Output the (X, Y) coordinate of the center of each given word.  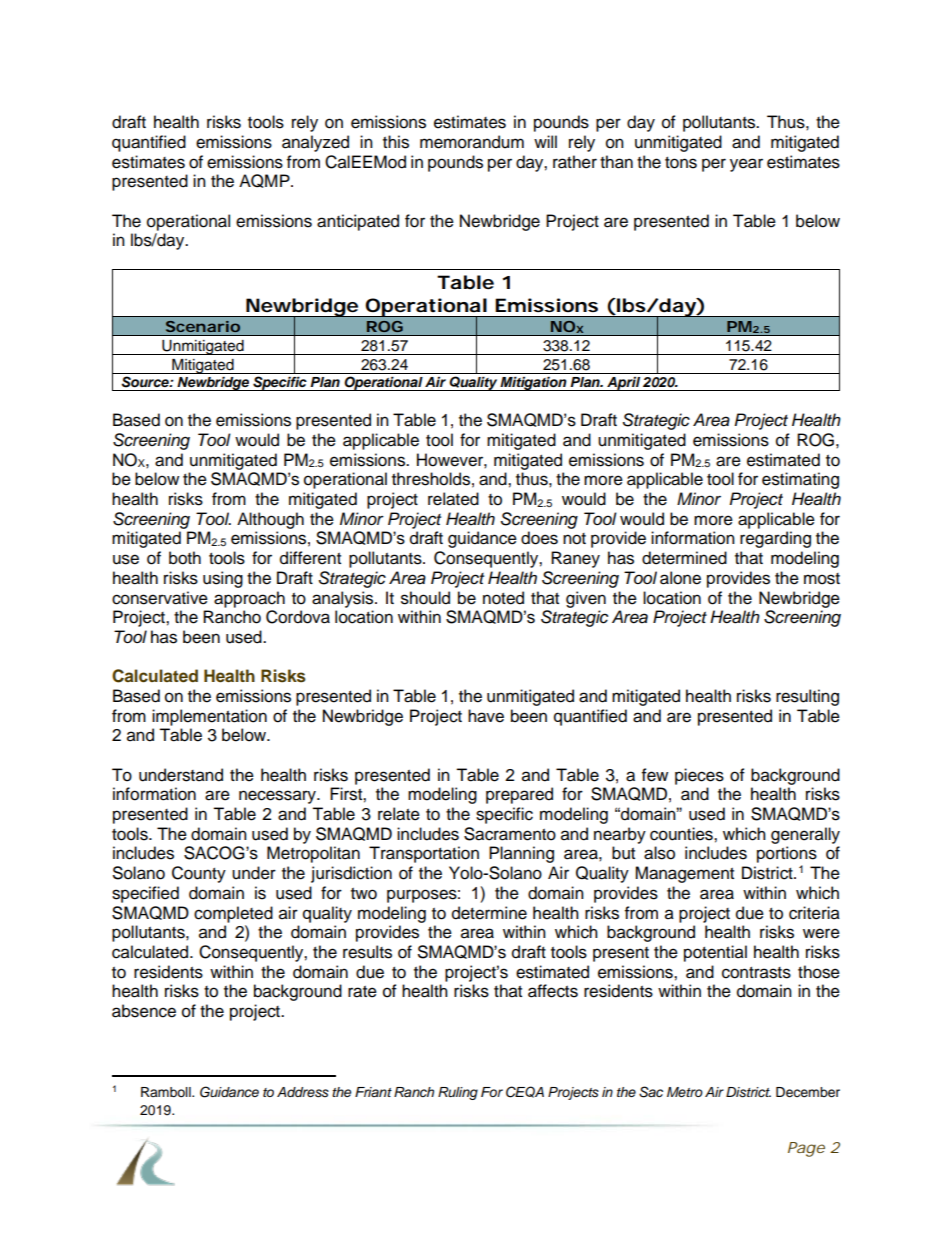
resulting (807, 697)
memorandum (472, 142)
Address (303, 1092)
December (808, 1092)
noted (503, 598)
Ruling (458, 1093)
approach (249, 599)
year (746, 165)
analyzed (315, 143)
